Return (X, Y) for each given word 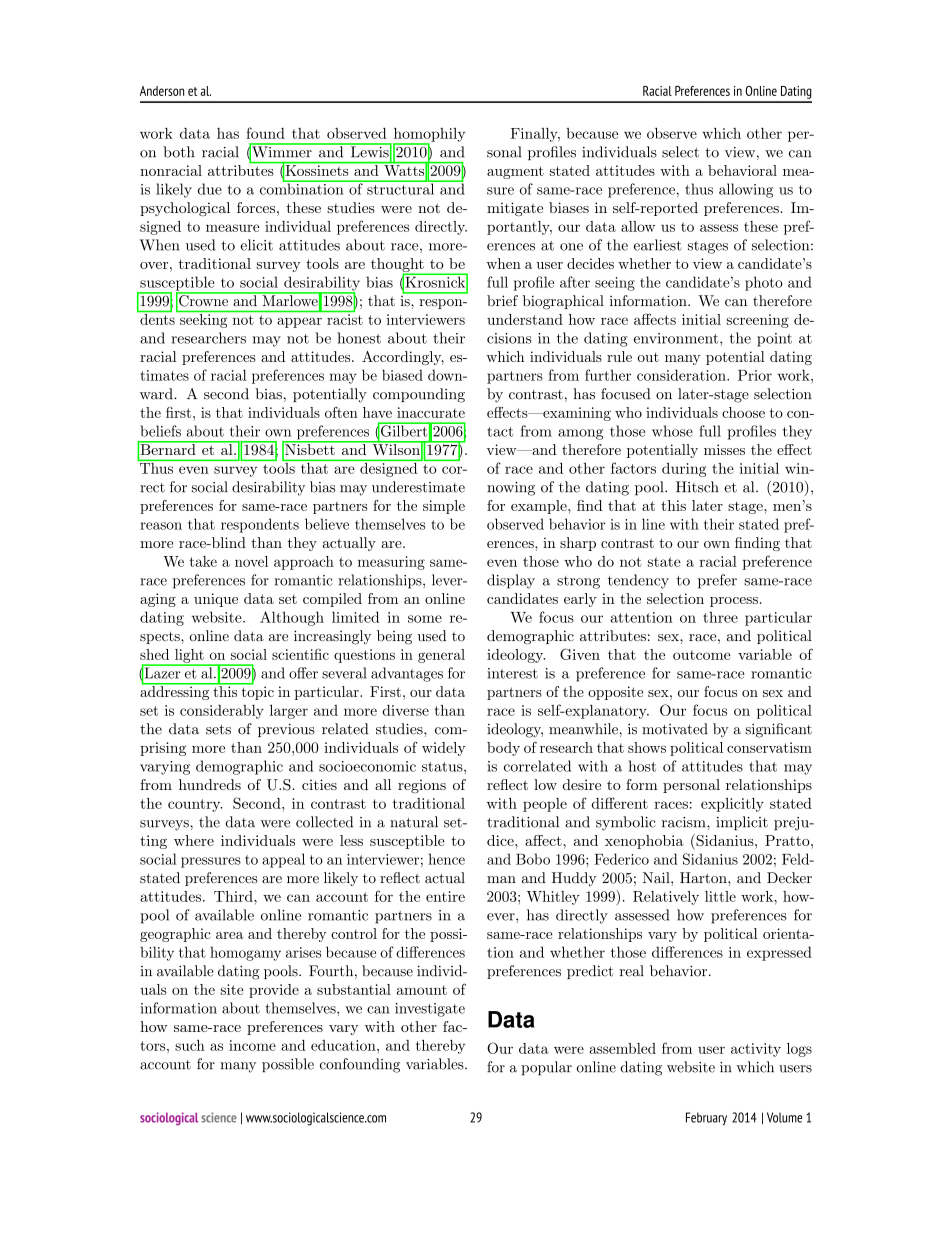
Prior (755, 375)
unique (216, 600)
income (252, 1045)
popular (546, 1068)
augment (515, 172)
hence (446, 859)
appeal (283, 860)
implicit (742, 823)
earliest (658, 245)
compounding (419, 395)
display (511, 581)
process (734, 602)
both (179, 152)
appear (299, 322)
